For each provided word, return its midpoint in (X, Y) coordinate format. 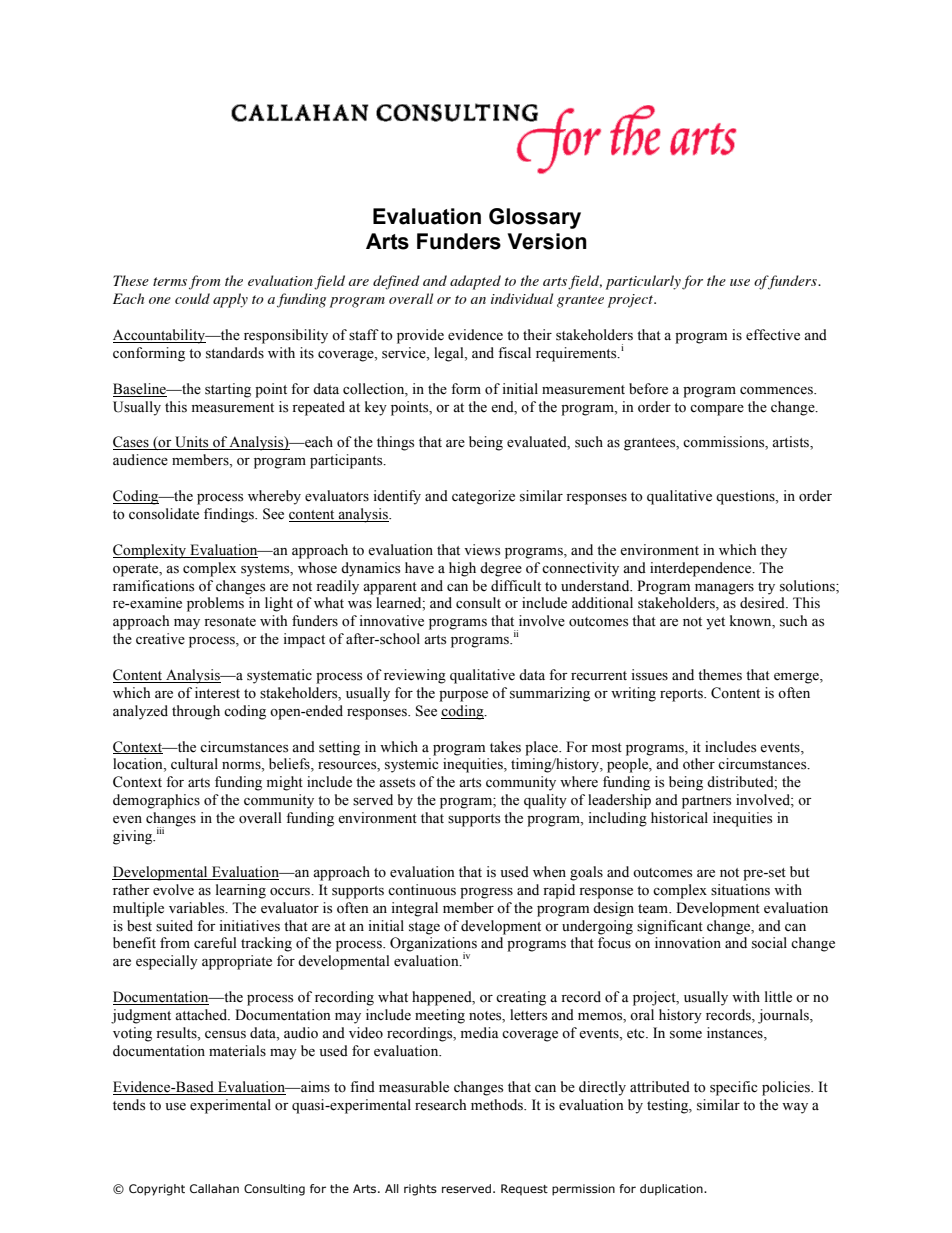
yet (715, 623)
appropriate (237, 962)
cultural (194, 763)
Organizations (433, 945)
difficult (516, 586)
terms (170, 281)
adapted (475, 282)
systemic (411, 765)
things (395, 443)
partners (706, 802)
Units (192, 443)
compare (717, 410)
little (778, 997)
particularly (643, 282)
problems (215, 604)
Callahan (214, 1188)
